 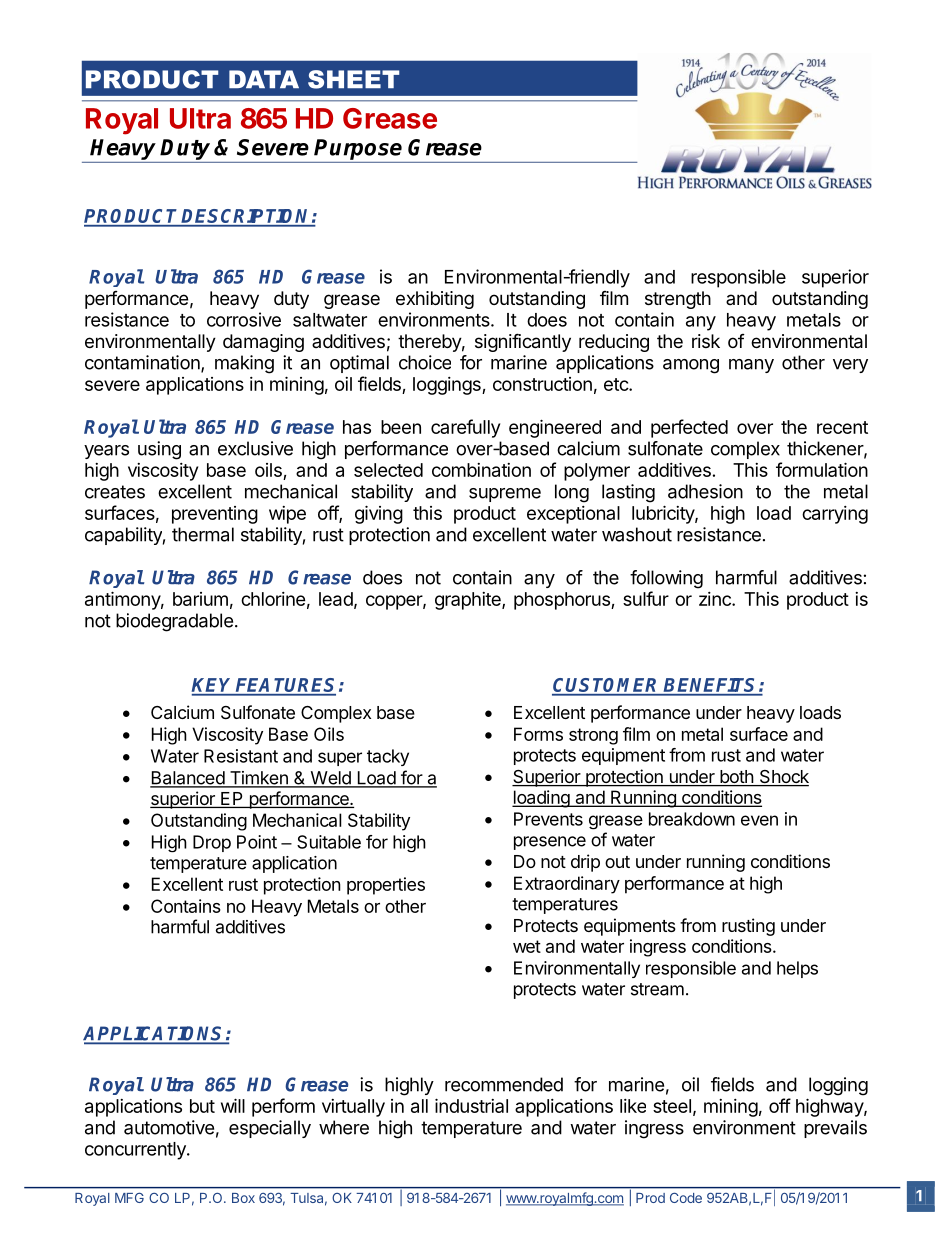 What do you see at coordinates (174, 622) in the screenshot?
I see `biodegradable` at bounding box center [174, 622].
